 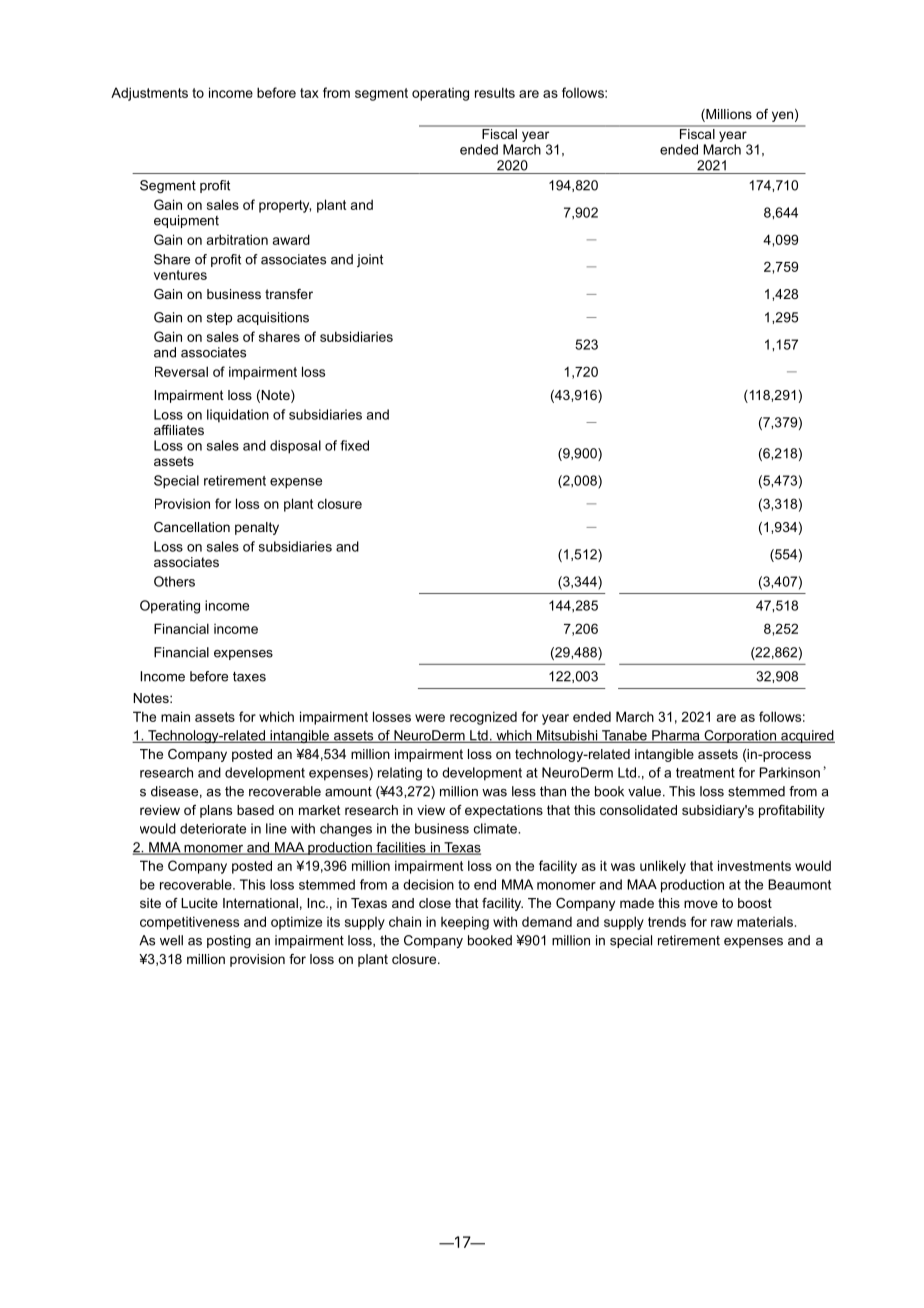 I want to click on International, so click(x=260, y=903).
